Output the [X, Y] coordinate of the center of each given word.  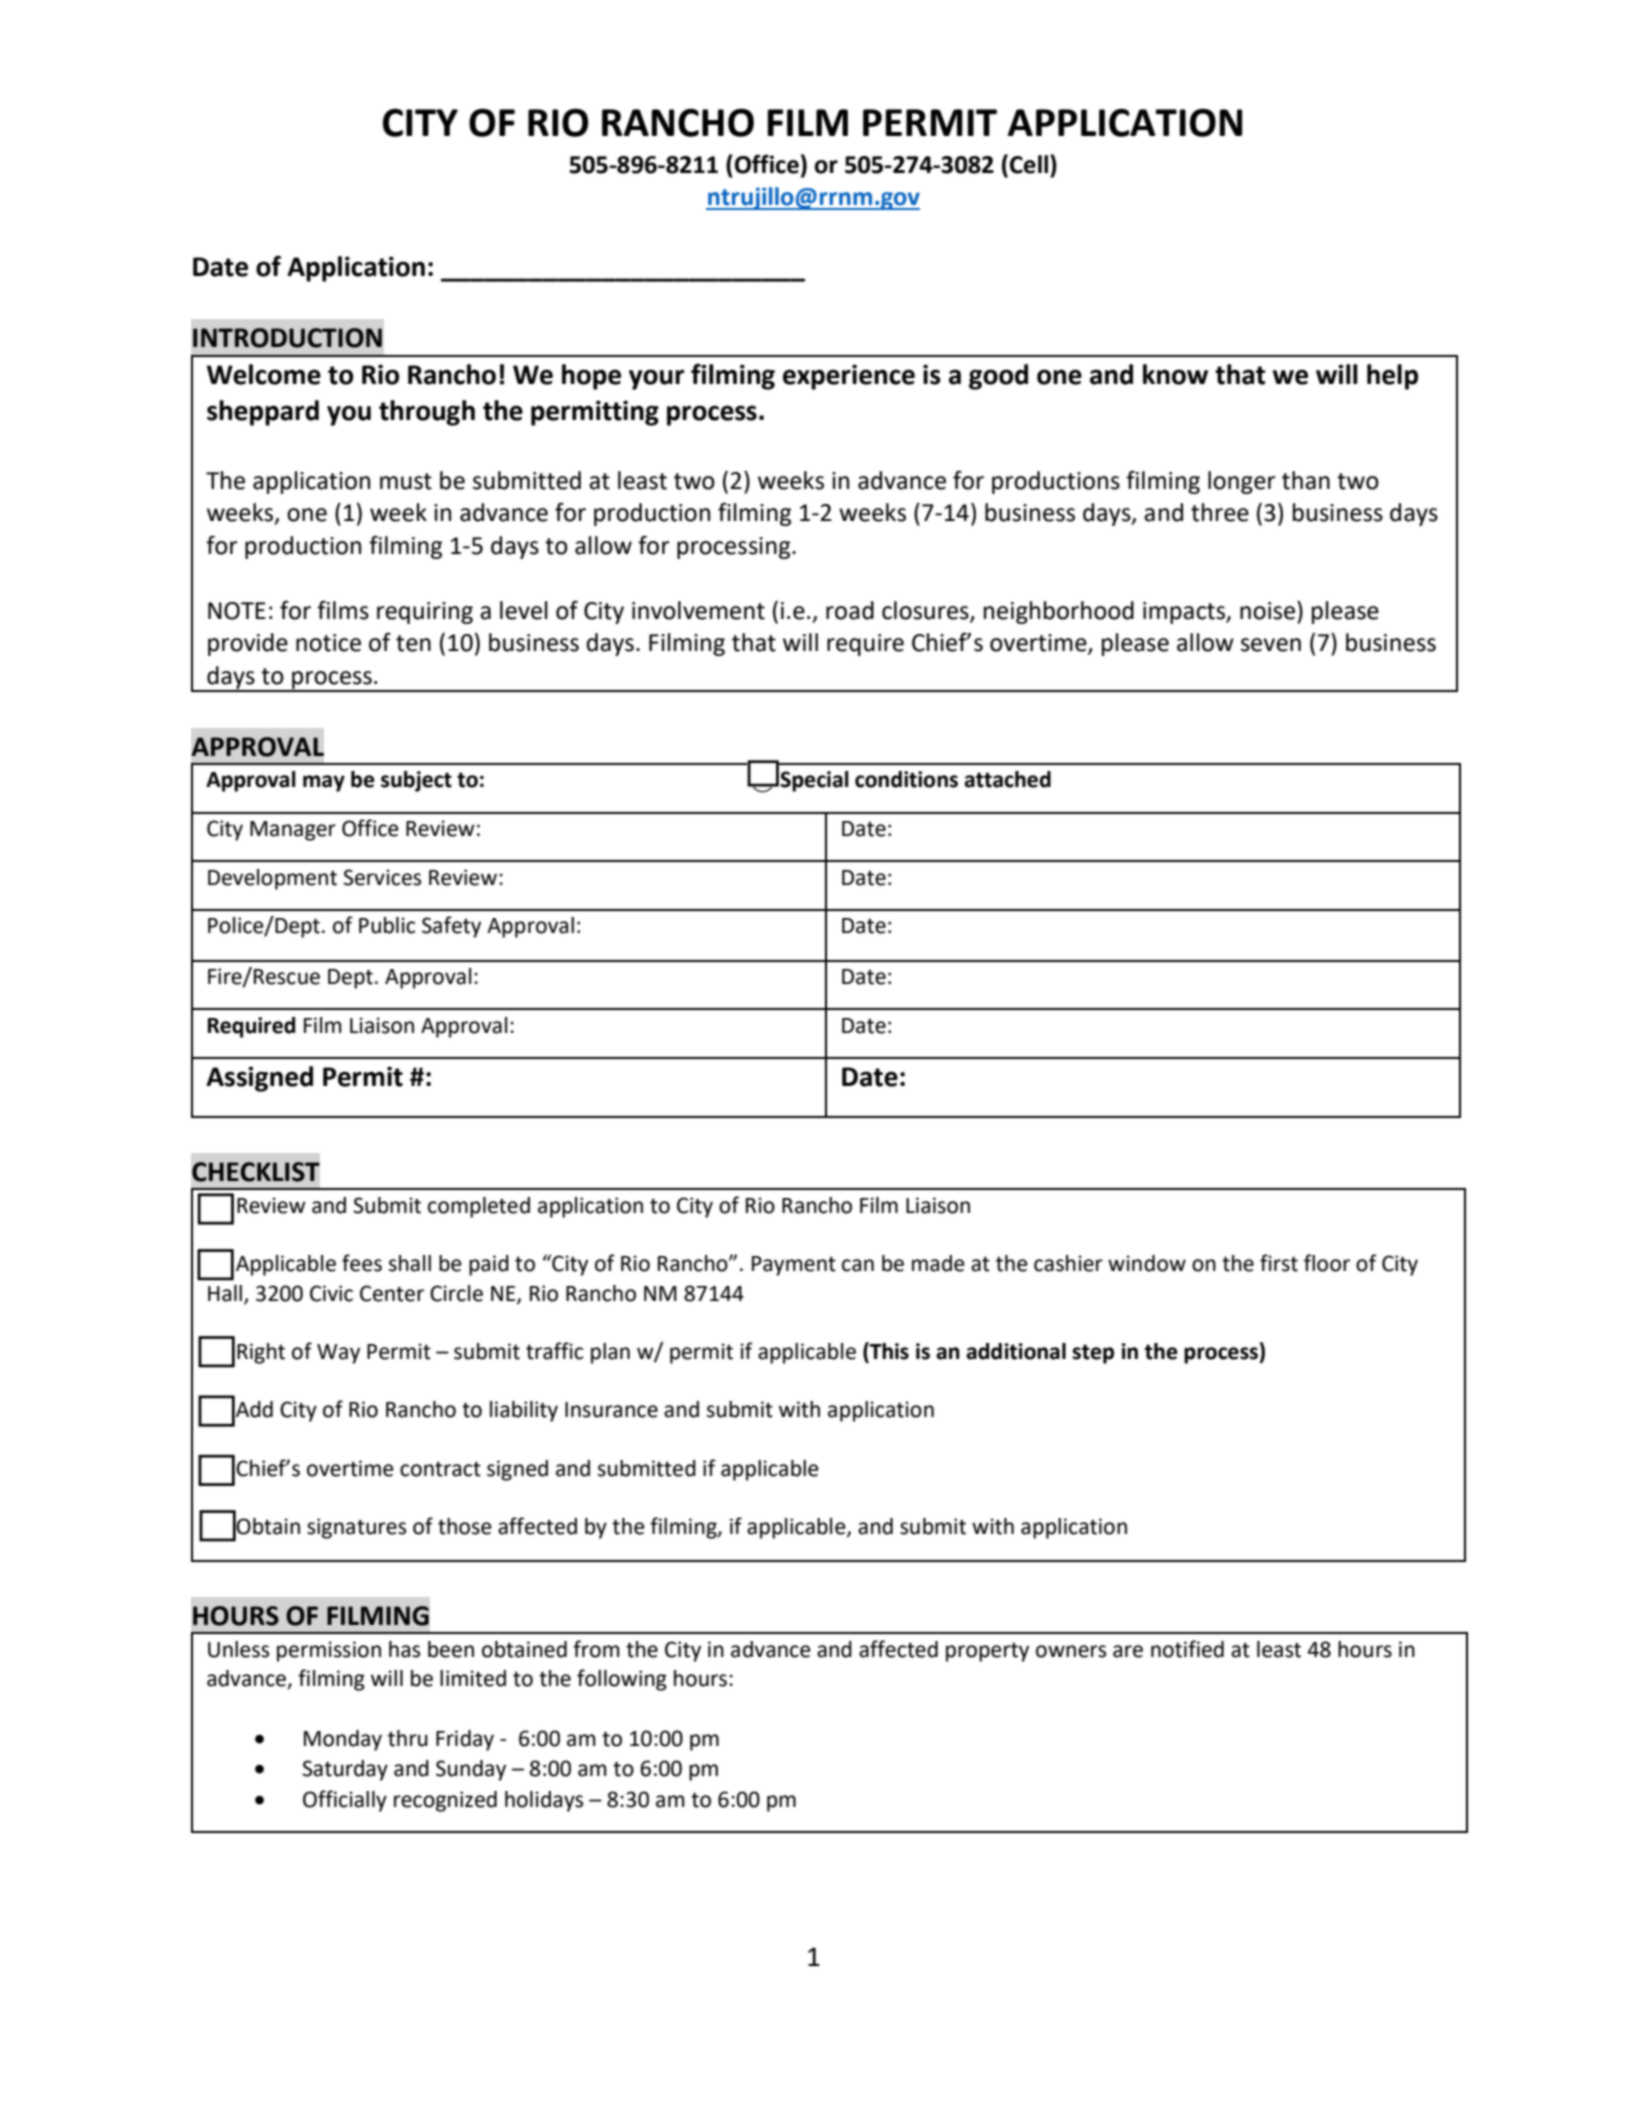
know [1175, 374]
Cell [1030, 164]
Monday [343, 1740]
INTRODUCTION [287, 338]
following [622, 1680]
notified [1187, 1649]
